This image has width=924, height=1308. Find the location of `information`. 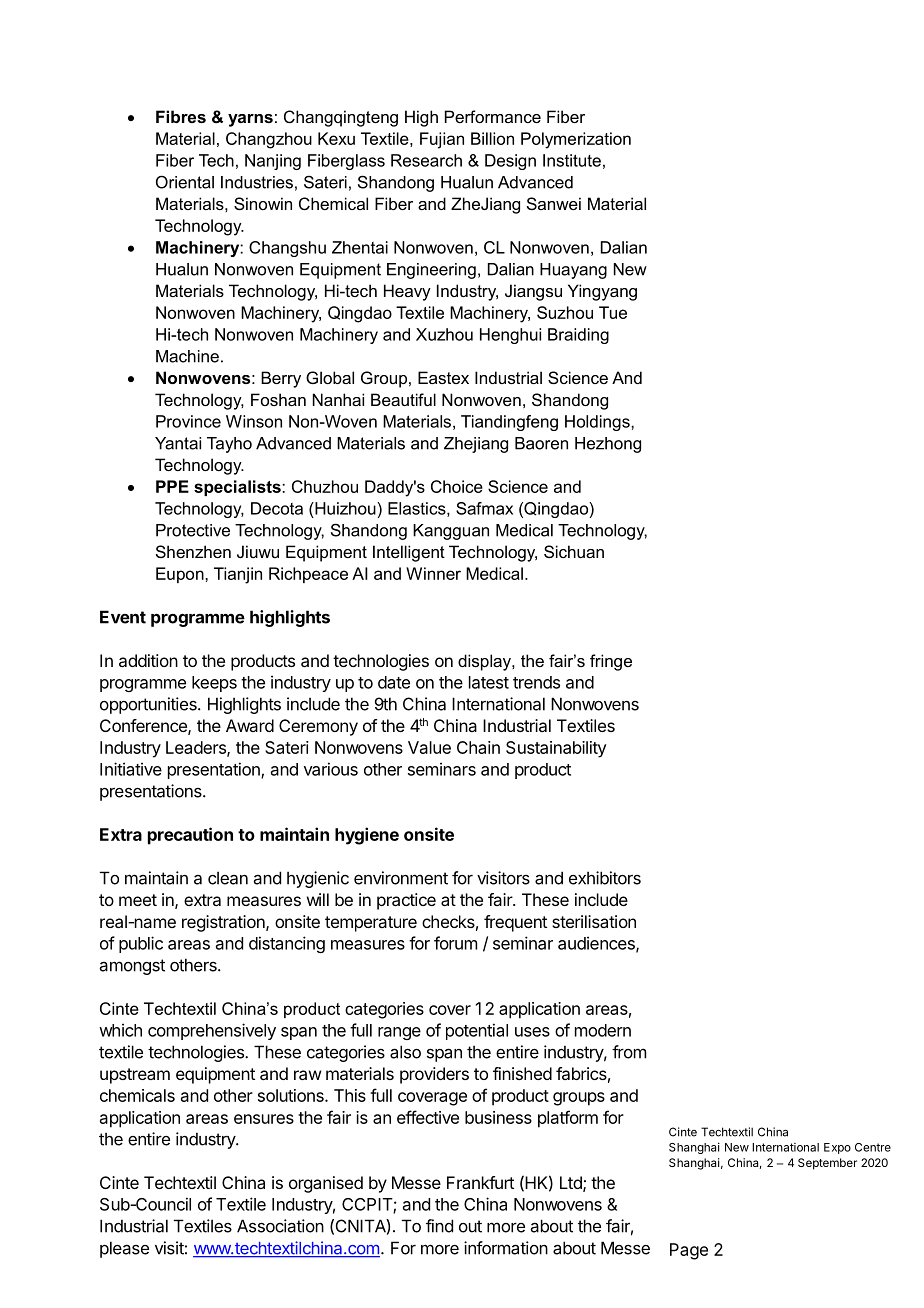

information is located at coordinates (506, 1248).
